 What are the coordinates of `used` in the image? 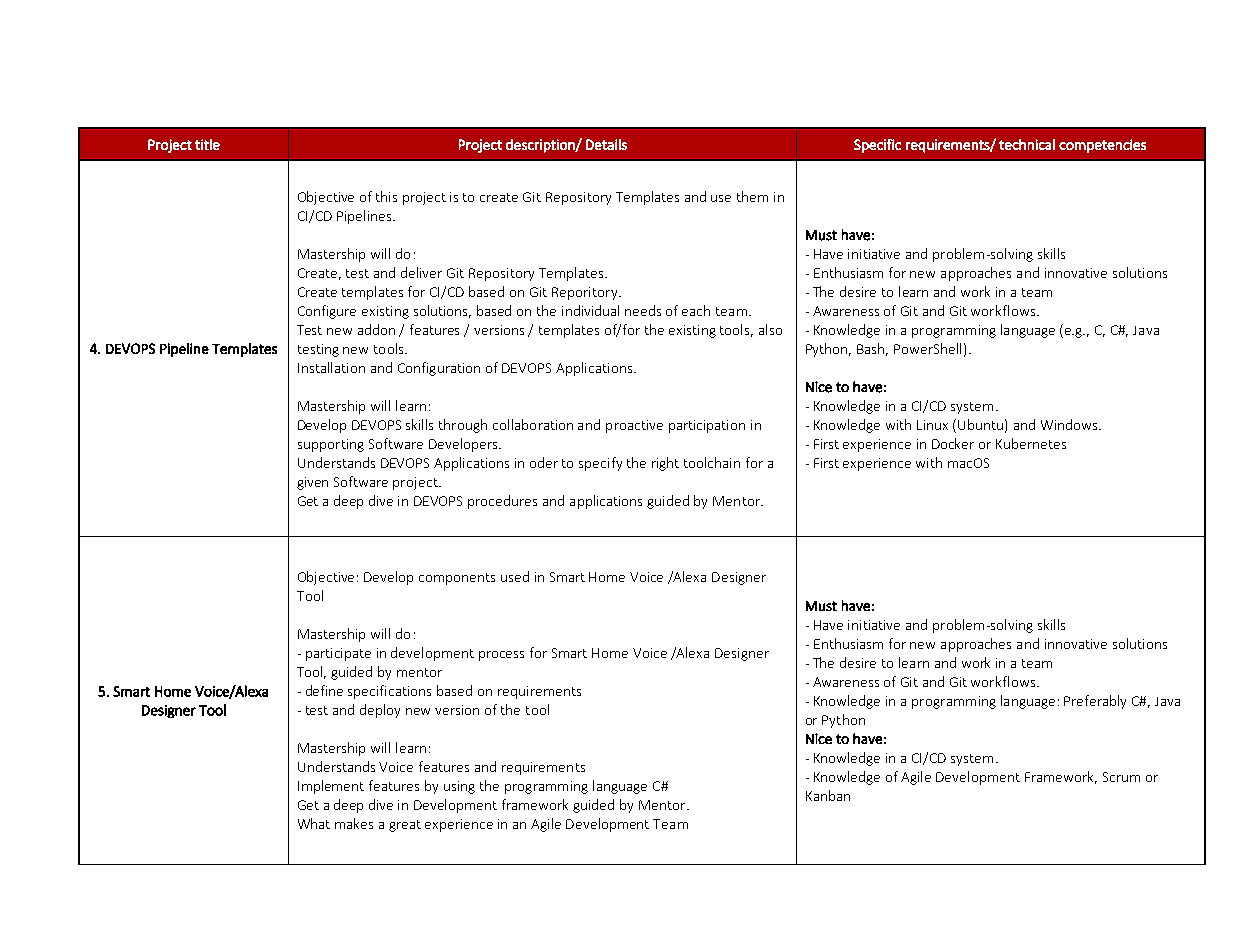 It's located at (515, 576).
